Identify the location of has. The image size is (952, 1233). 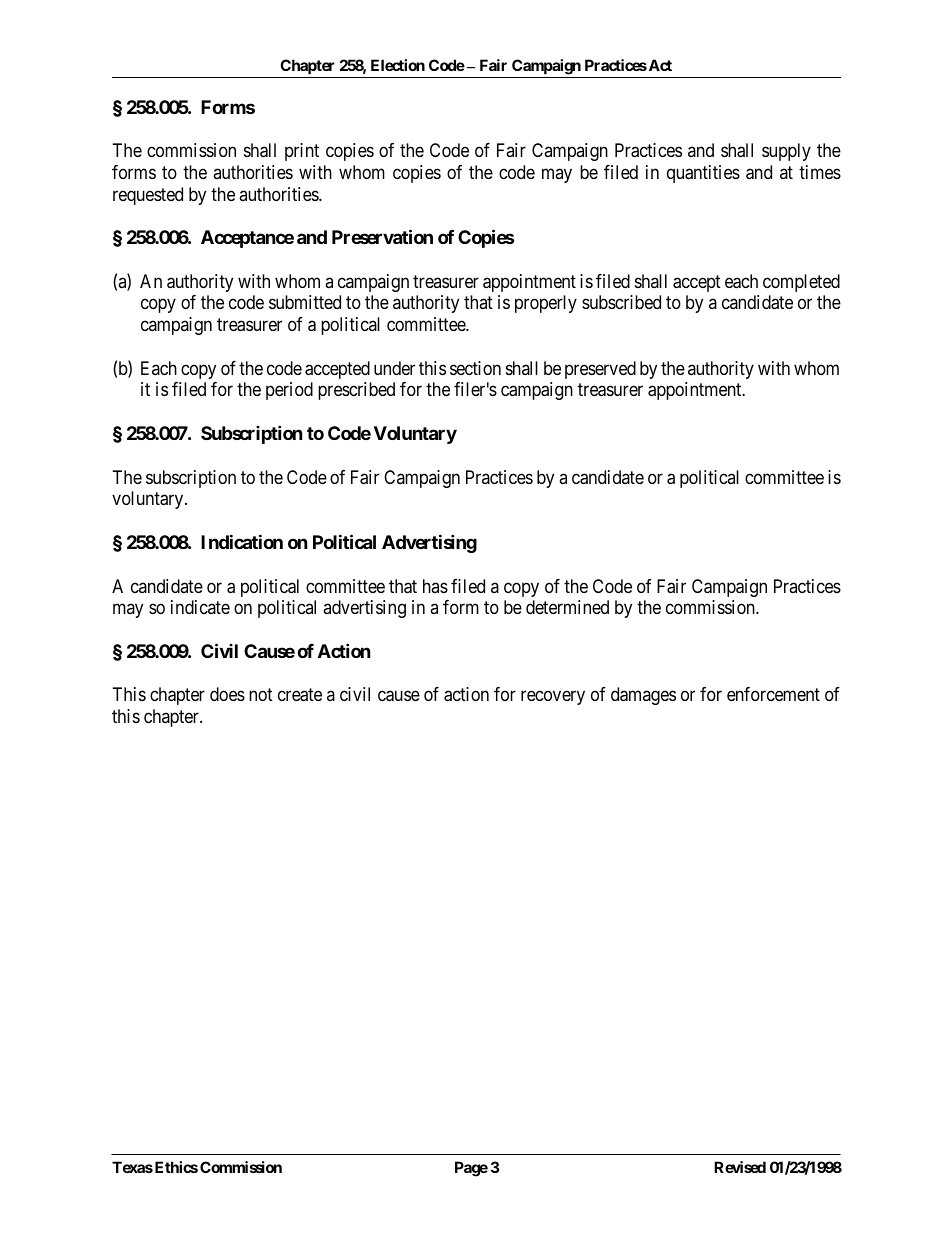
(435, 586).
